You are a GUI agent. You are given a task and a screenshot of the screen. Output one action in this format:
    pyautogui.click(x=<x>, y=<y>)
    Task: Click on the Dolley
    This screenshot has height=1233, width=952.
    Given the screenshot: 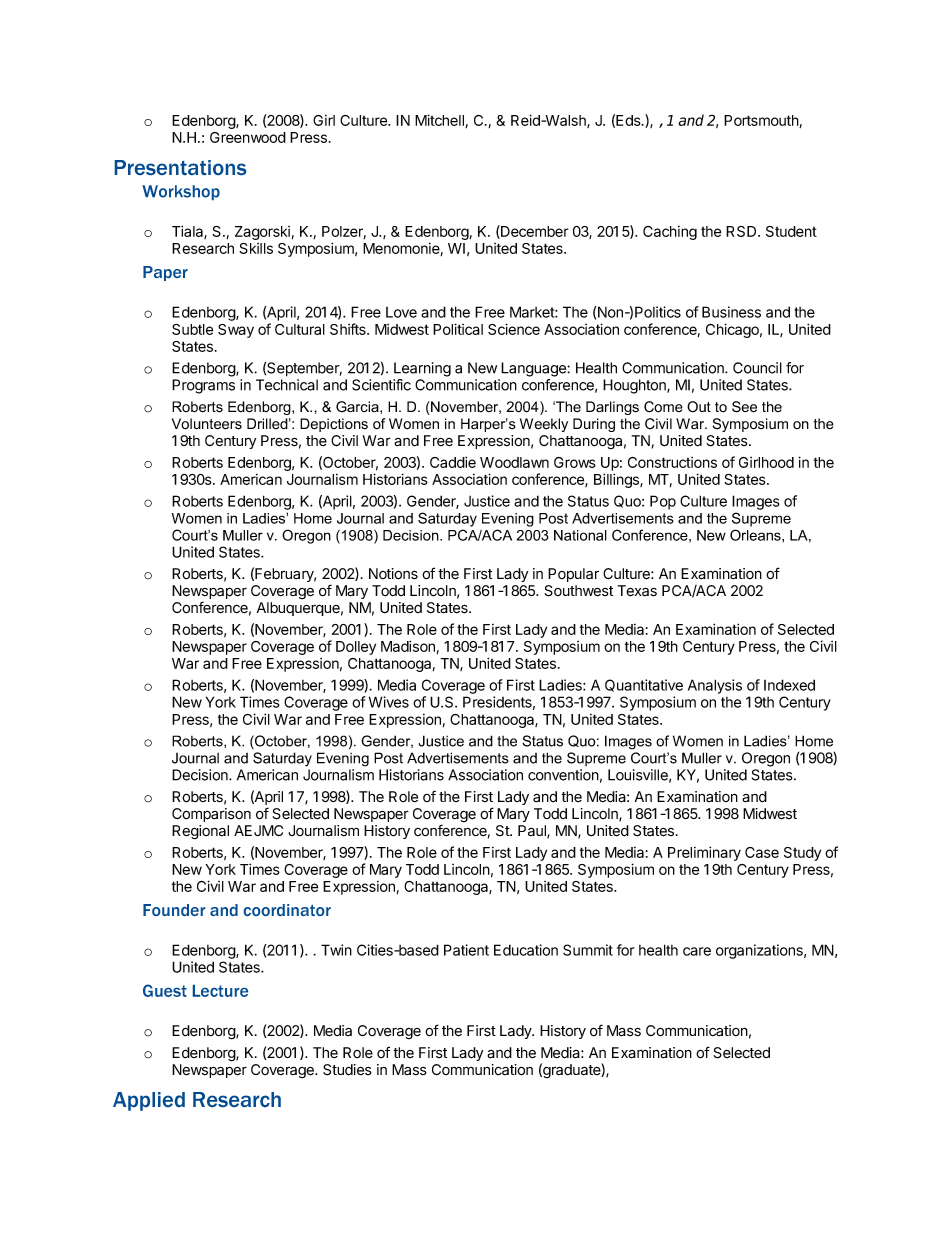 What is the action you would take?
    pyautogui.click(x=356, y=648)
